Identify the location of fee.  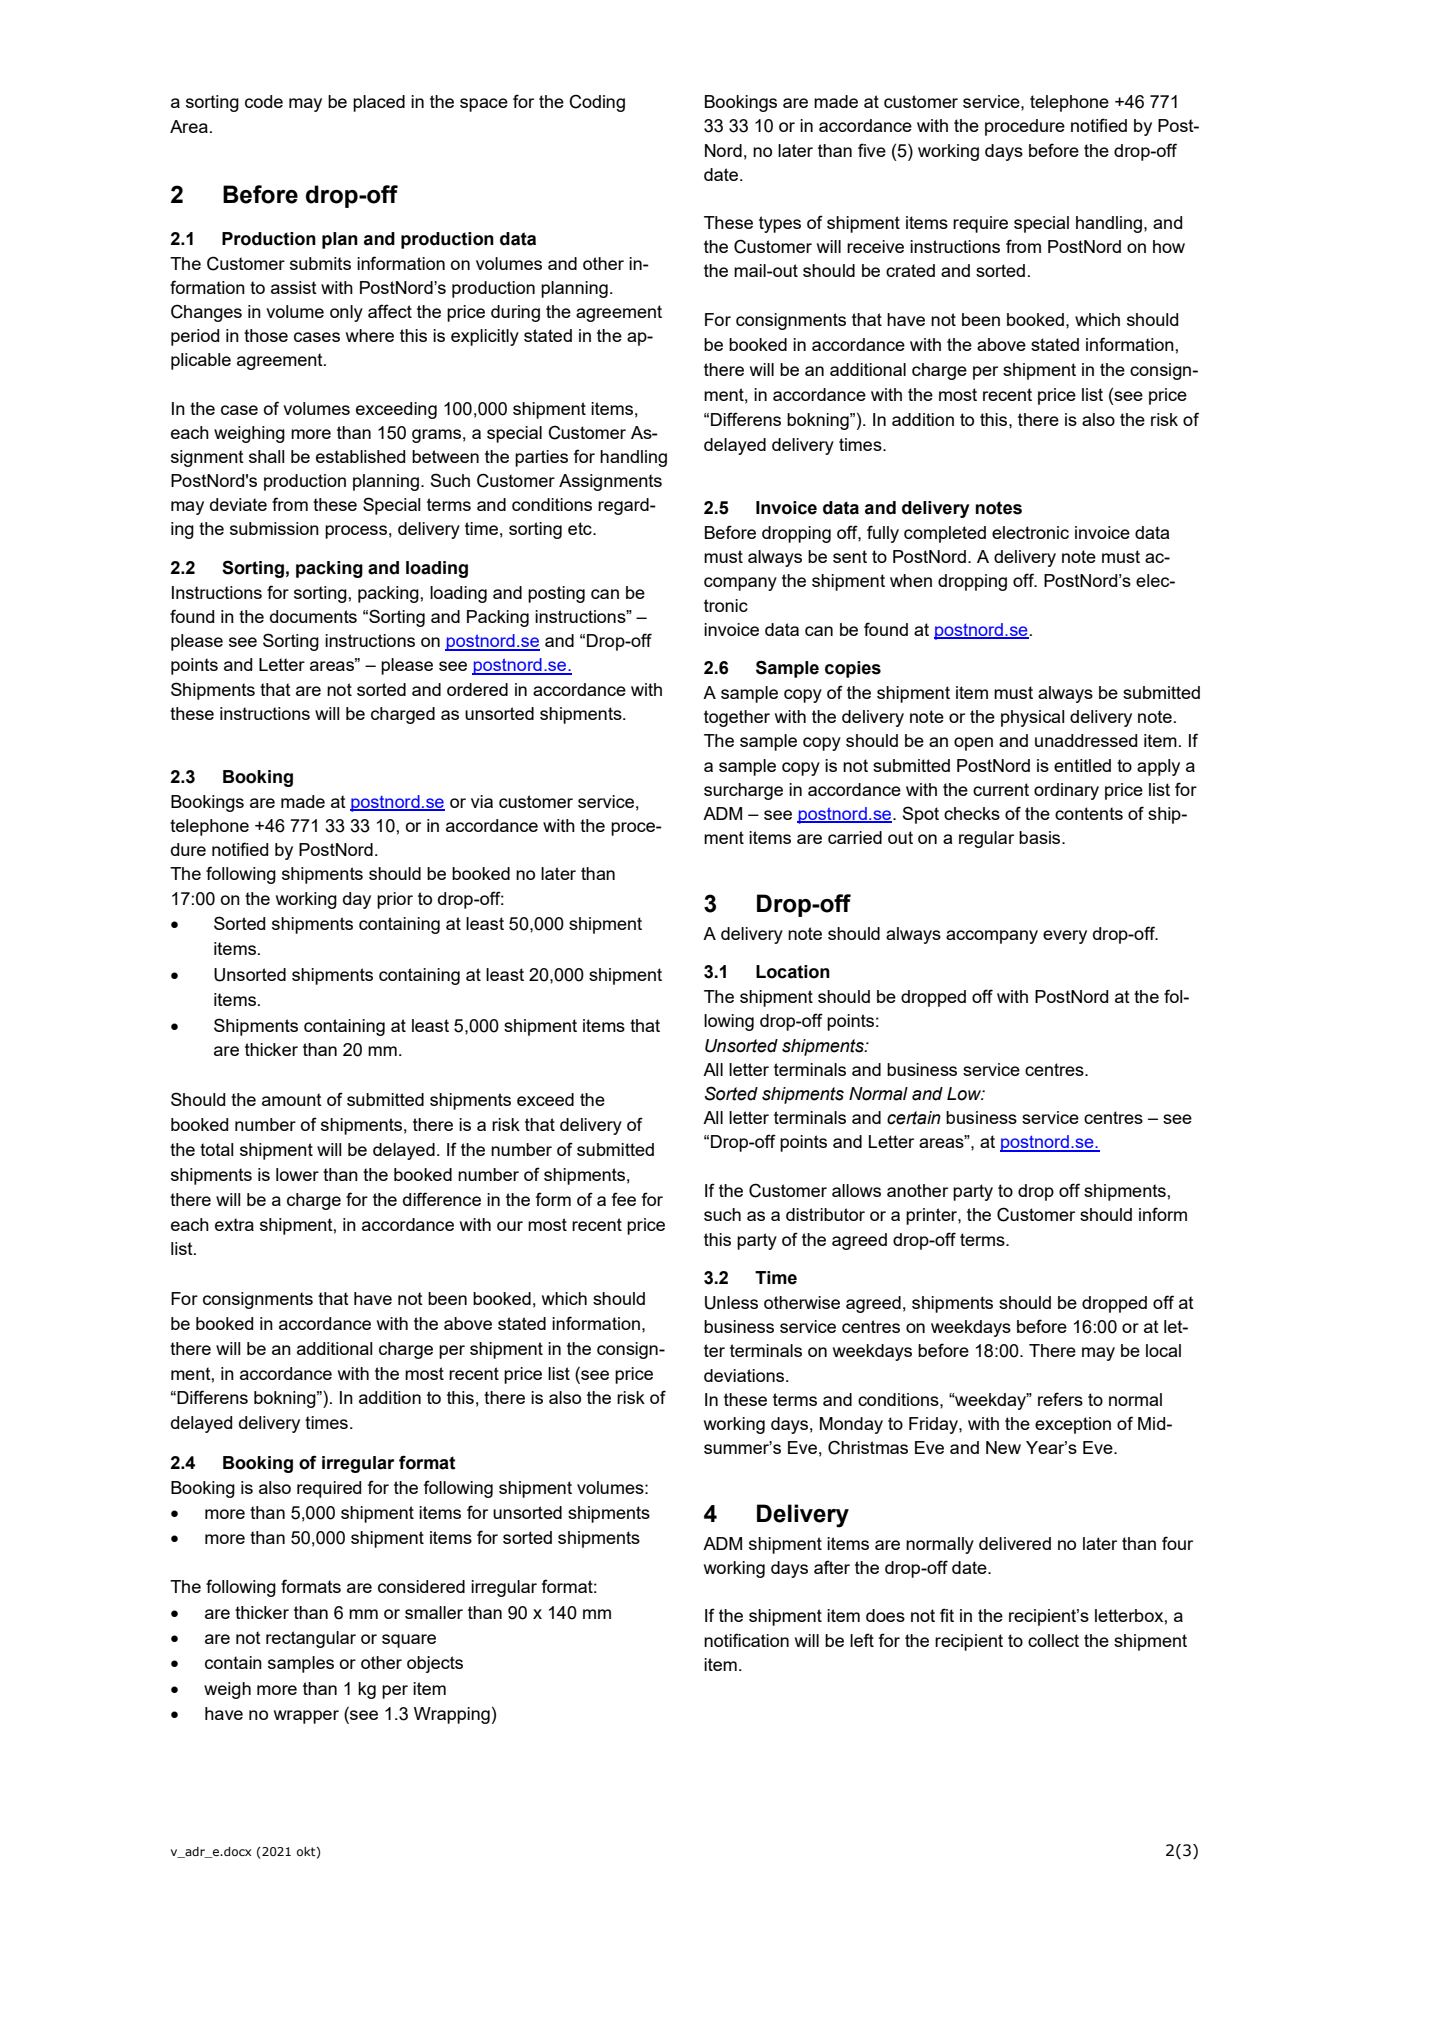
(624, 1199).
